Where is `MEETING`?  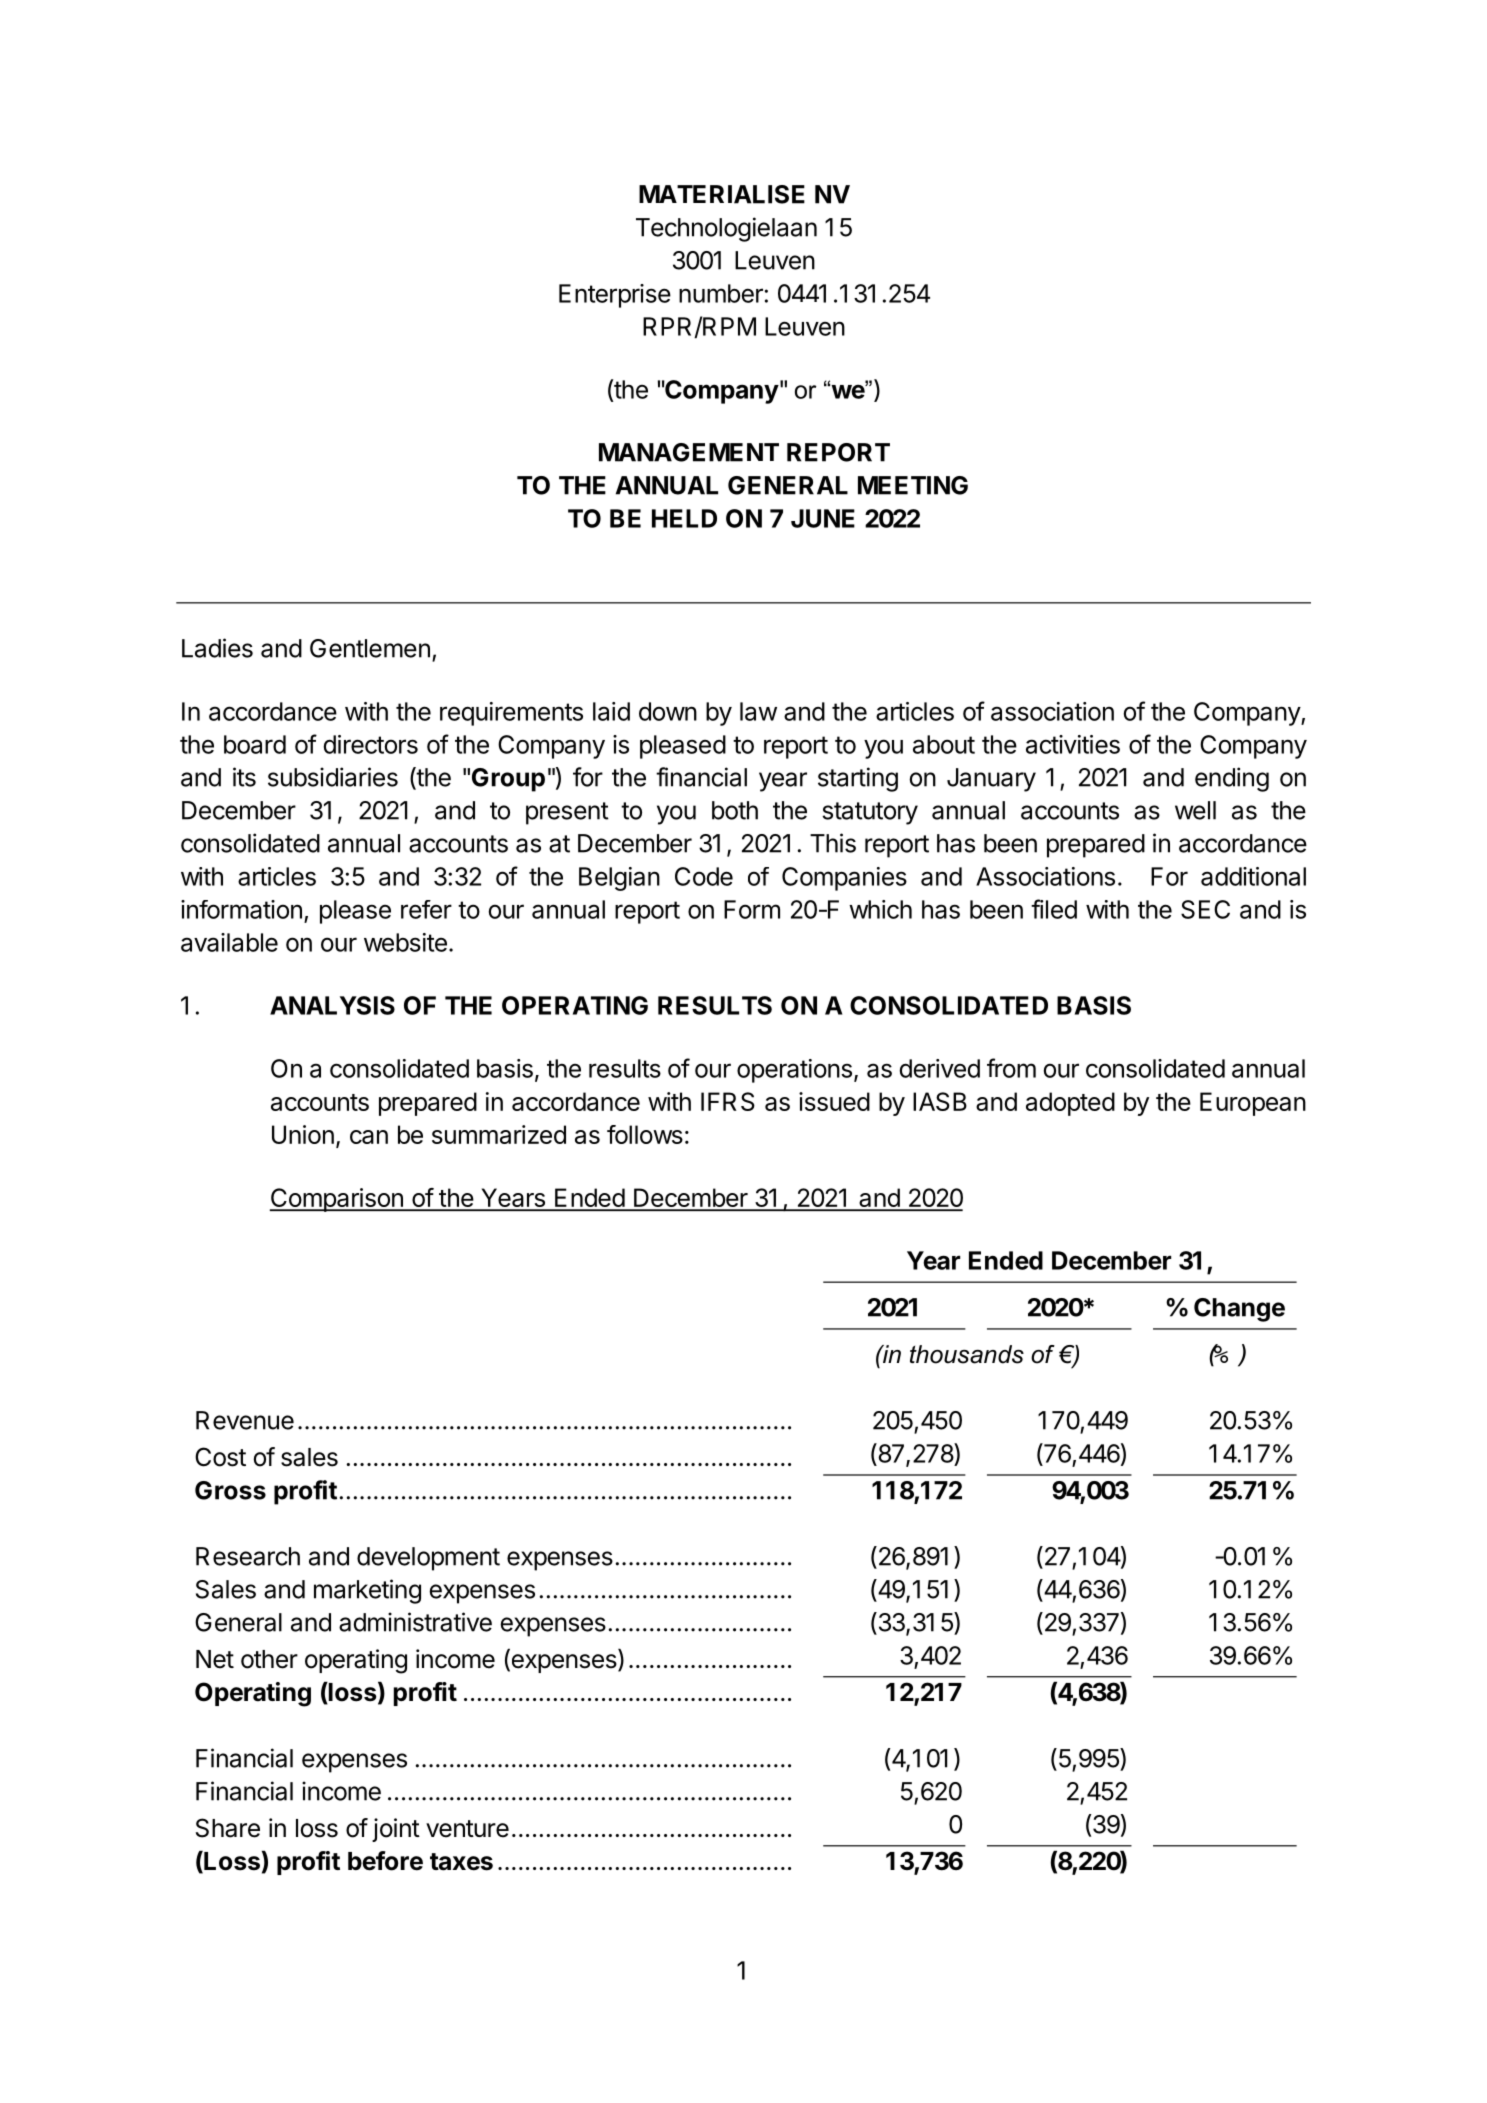
MEETING is located at coordinates (913, 485).
